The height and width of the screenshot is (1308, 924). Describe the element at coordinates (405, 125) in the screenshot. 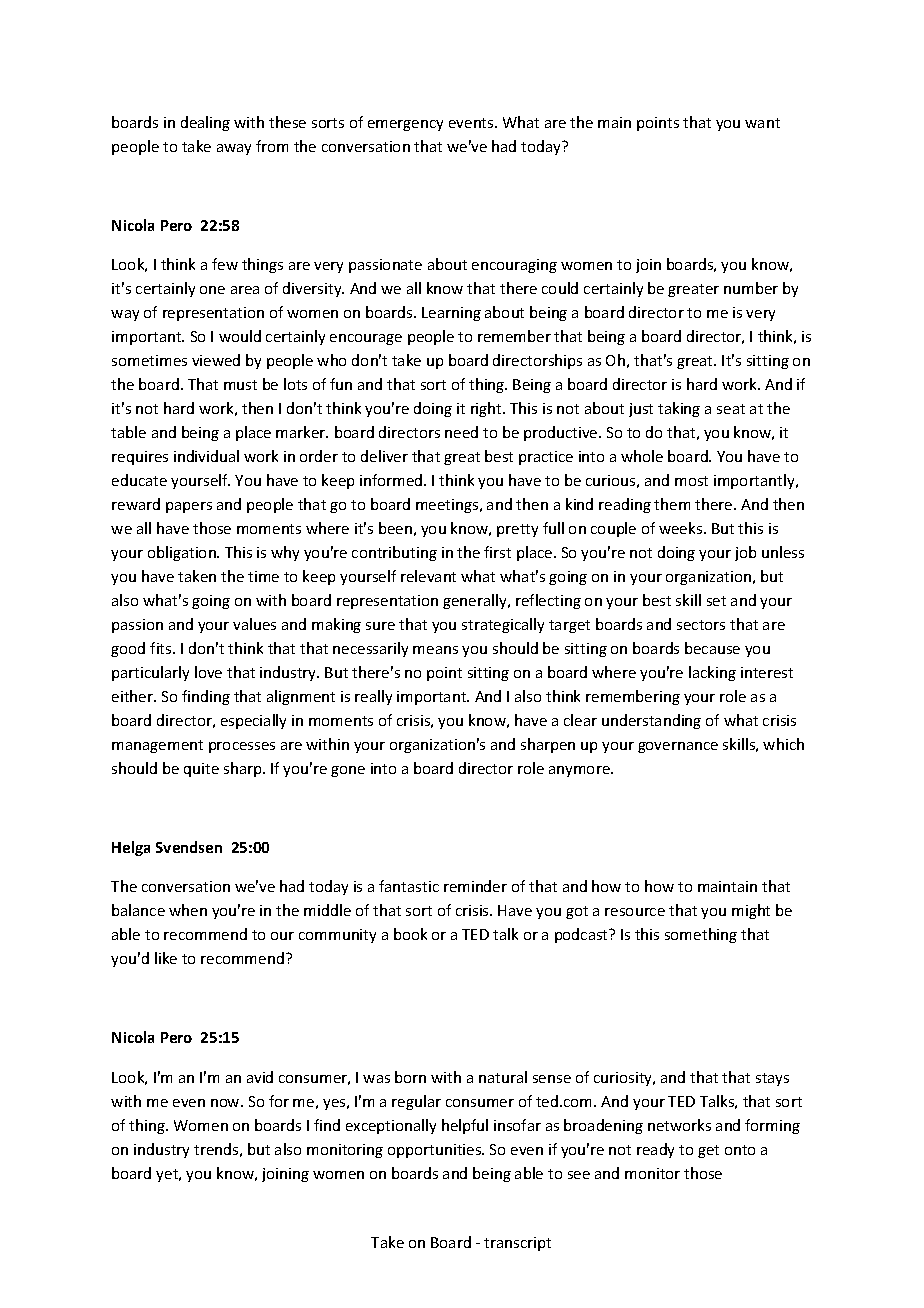

I see `emergency` at that location.
